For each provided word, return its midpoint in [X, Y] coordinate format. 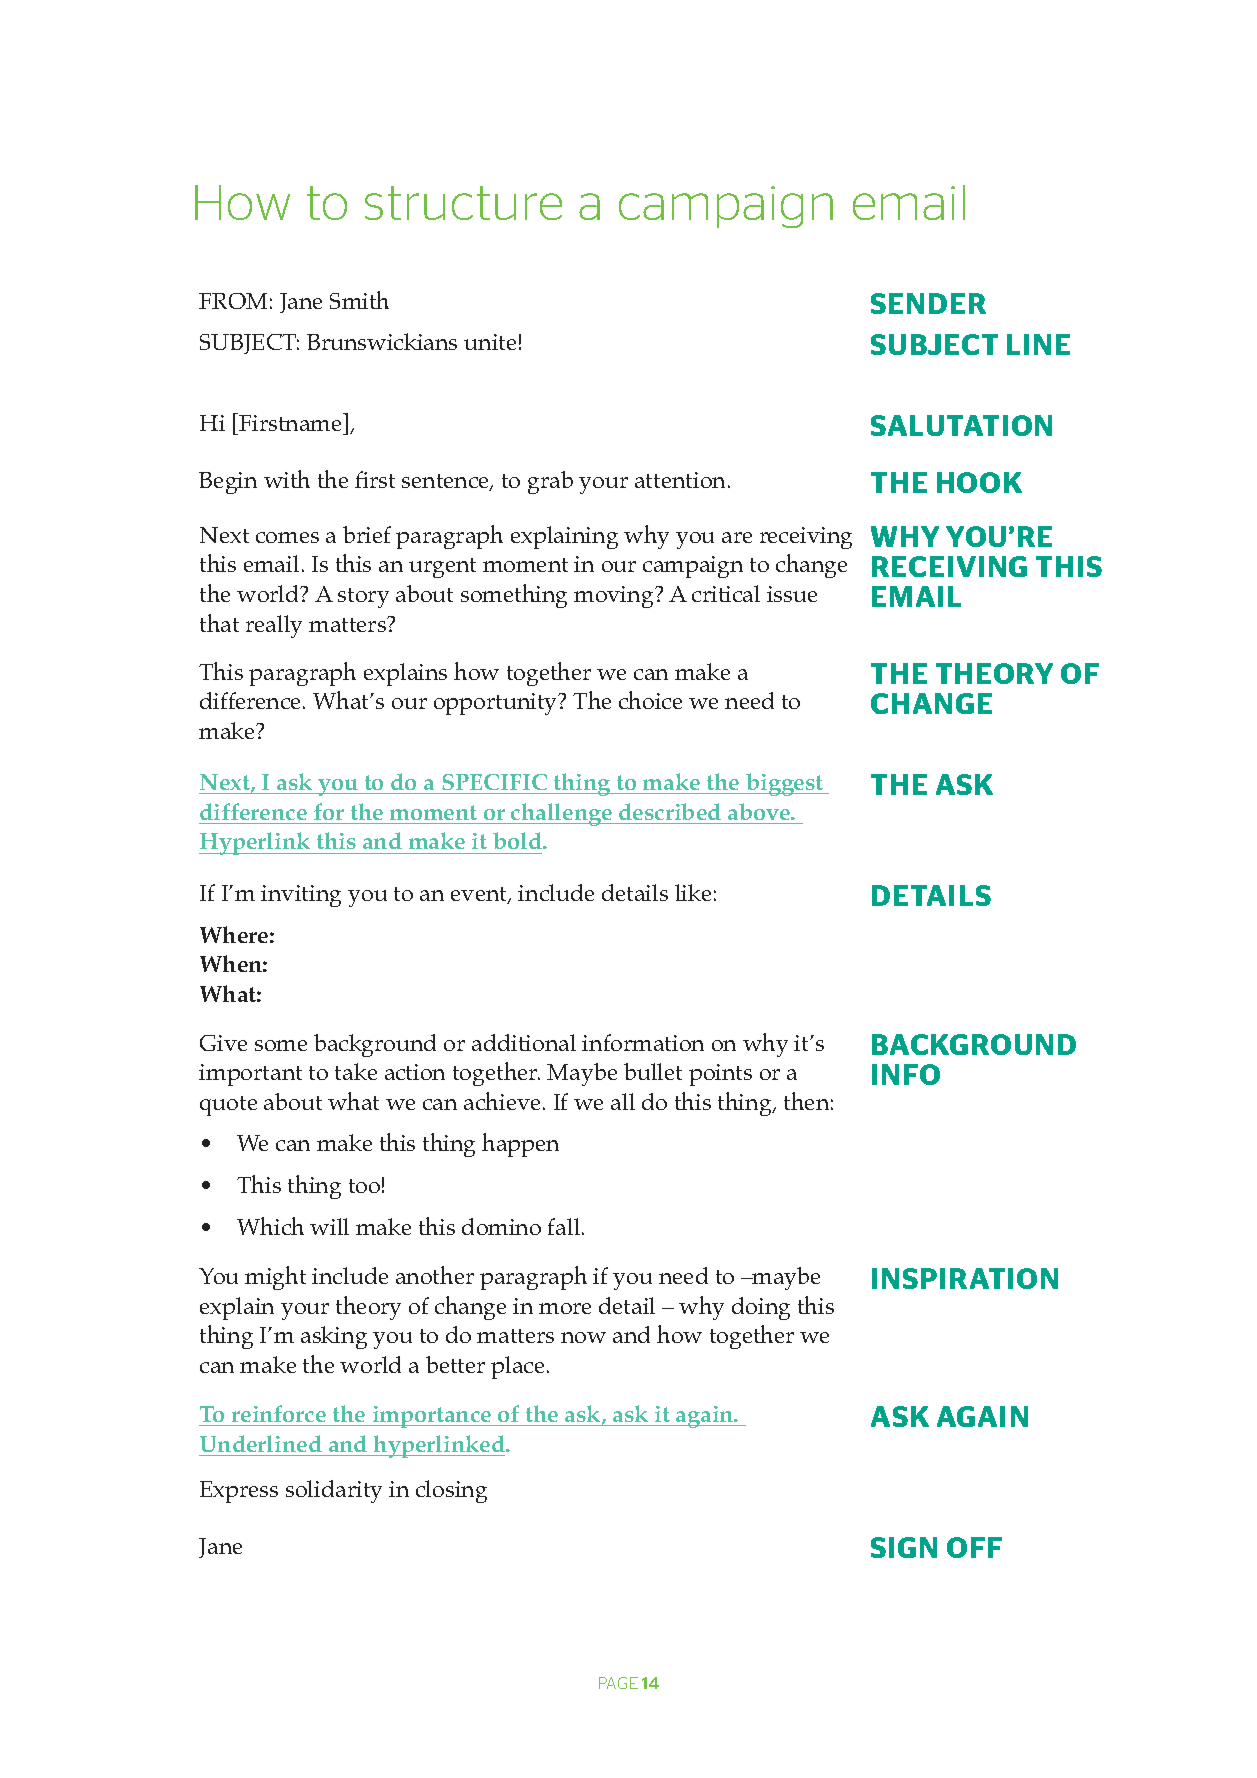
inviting [301, 896]
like [693, 892]
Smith [359, 300]
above [760, 811]
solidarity [334, 1491]
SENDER [928, 303]
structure [463, 203]
